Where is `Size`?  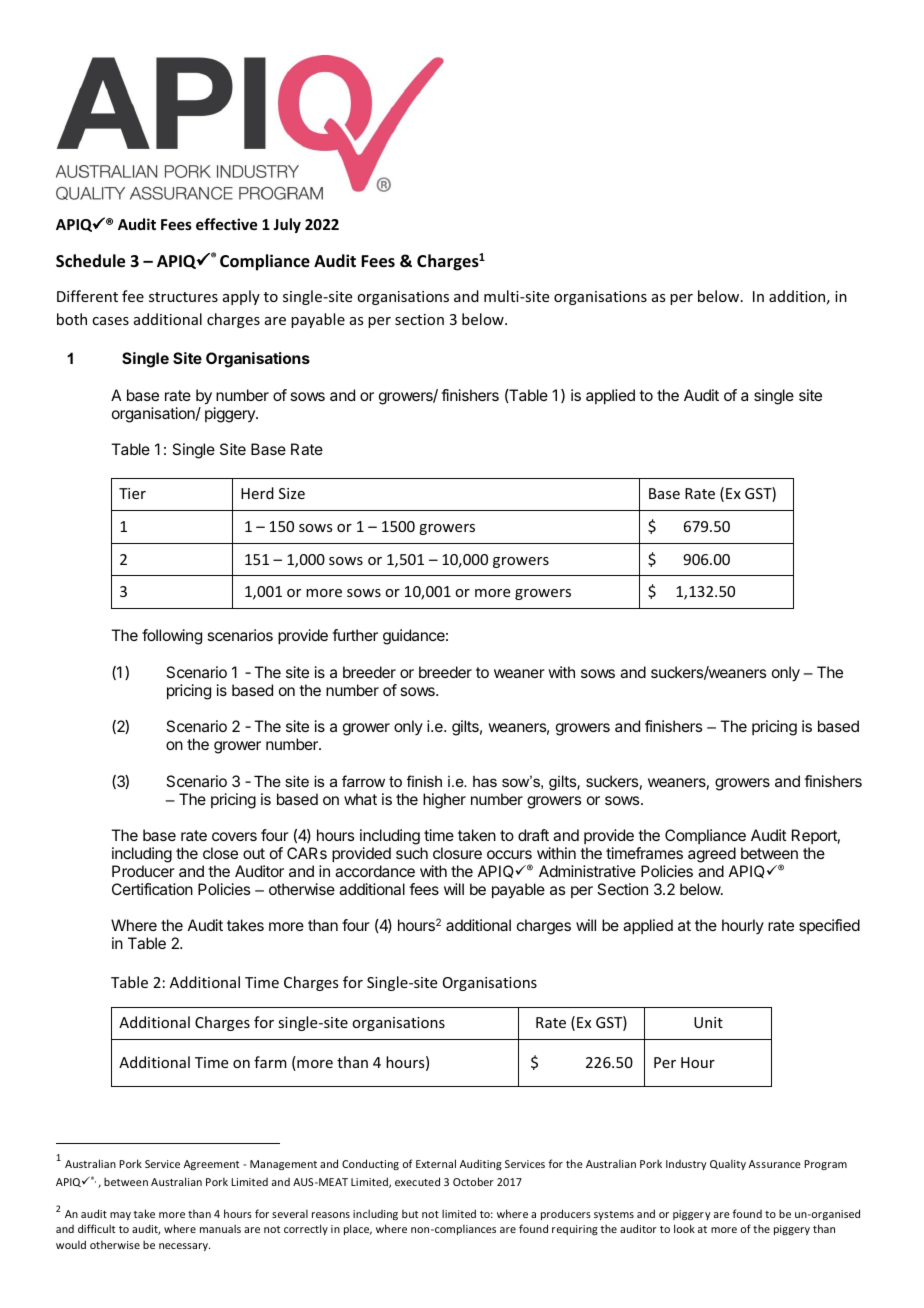
Size is located at coordinates (292, 493).
